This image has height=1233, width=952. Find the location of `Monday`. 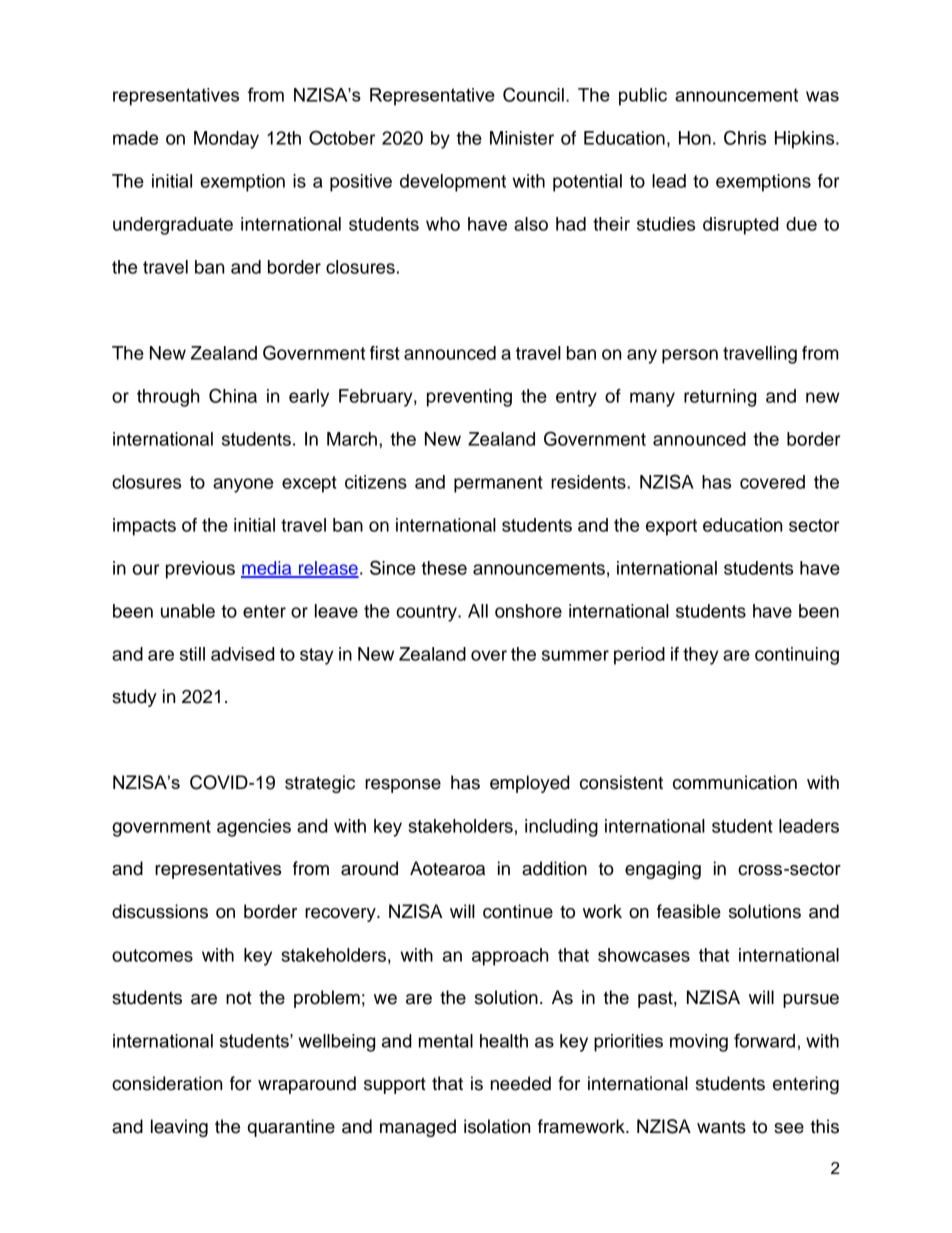

Monday is located at coordinates (226, 140).
